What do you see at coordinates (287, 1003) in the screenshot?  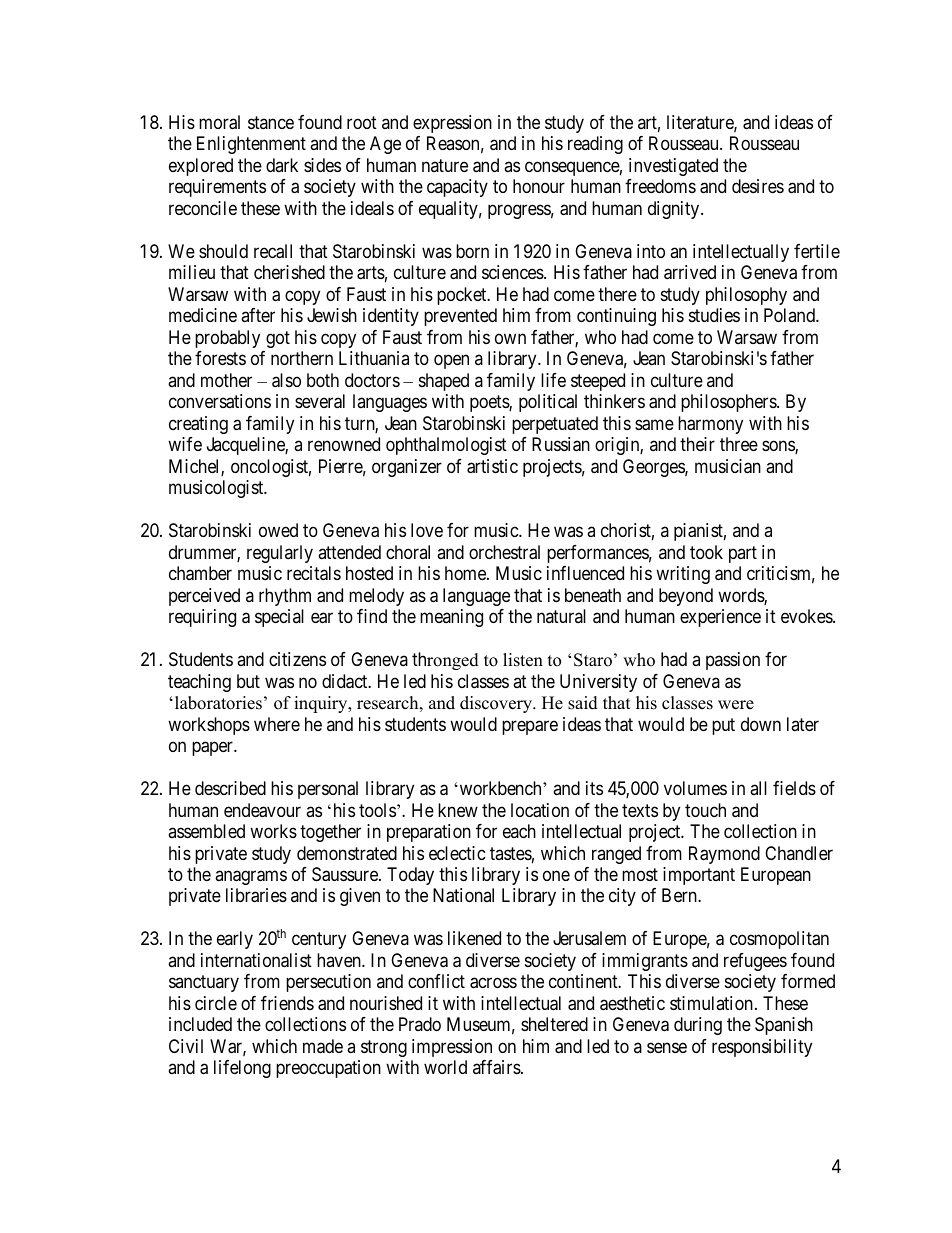 I see `friends` at bounding box center [287, 1003].
